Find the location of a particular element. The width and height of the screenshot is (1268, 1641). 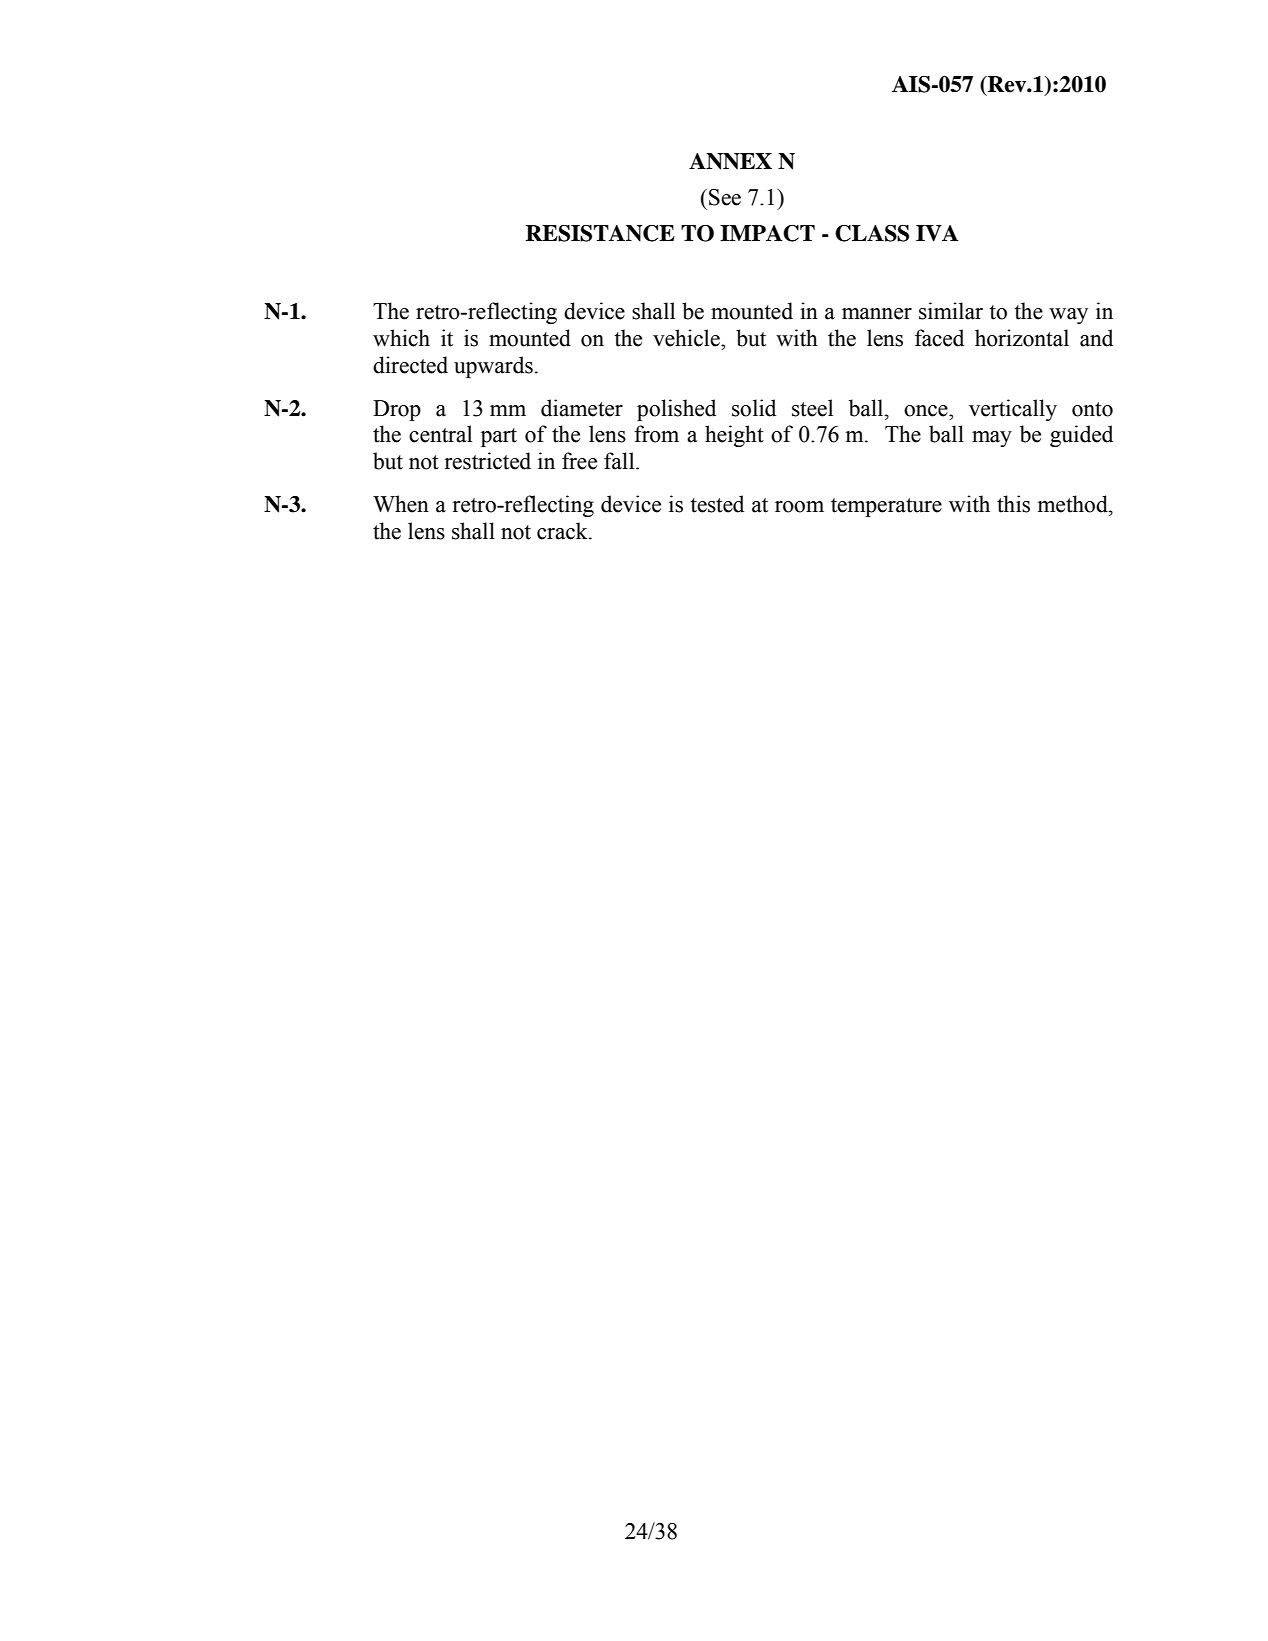

horizontal is located at coordinates (1022, 338).
